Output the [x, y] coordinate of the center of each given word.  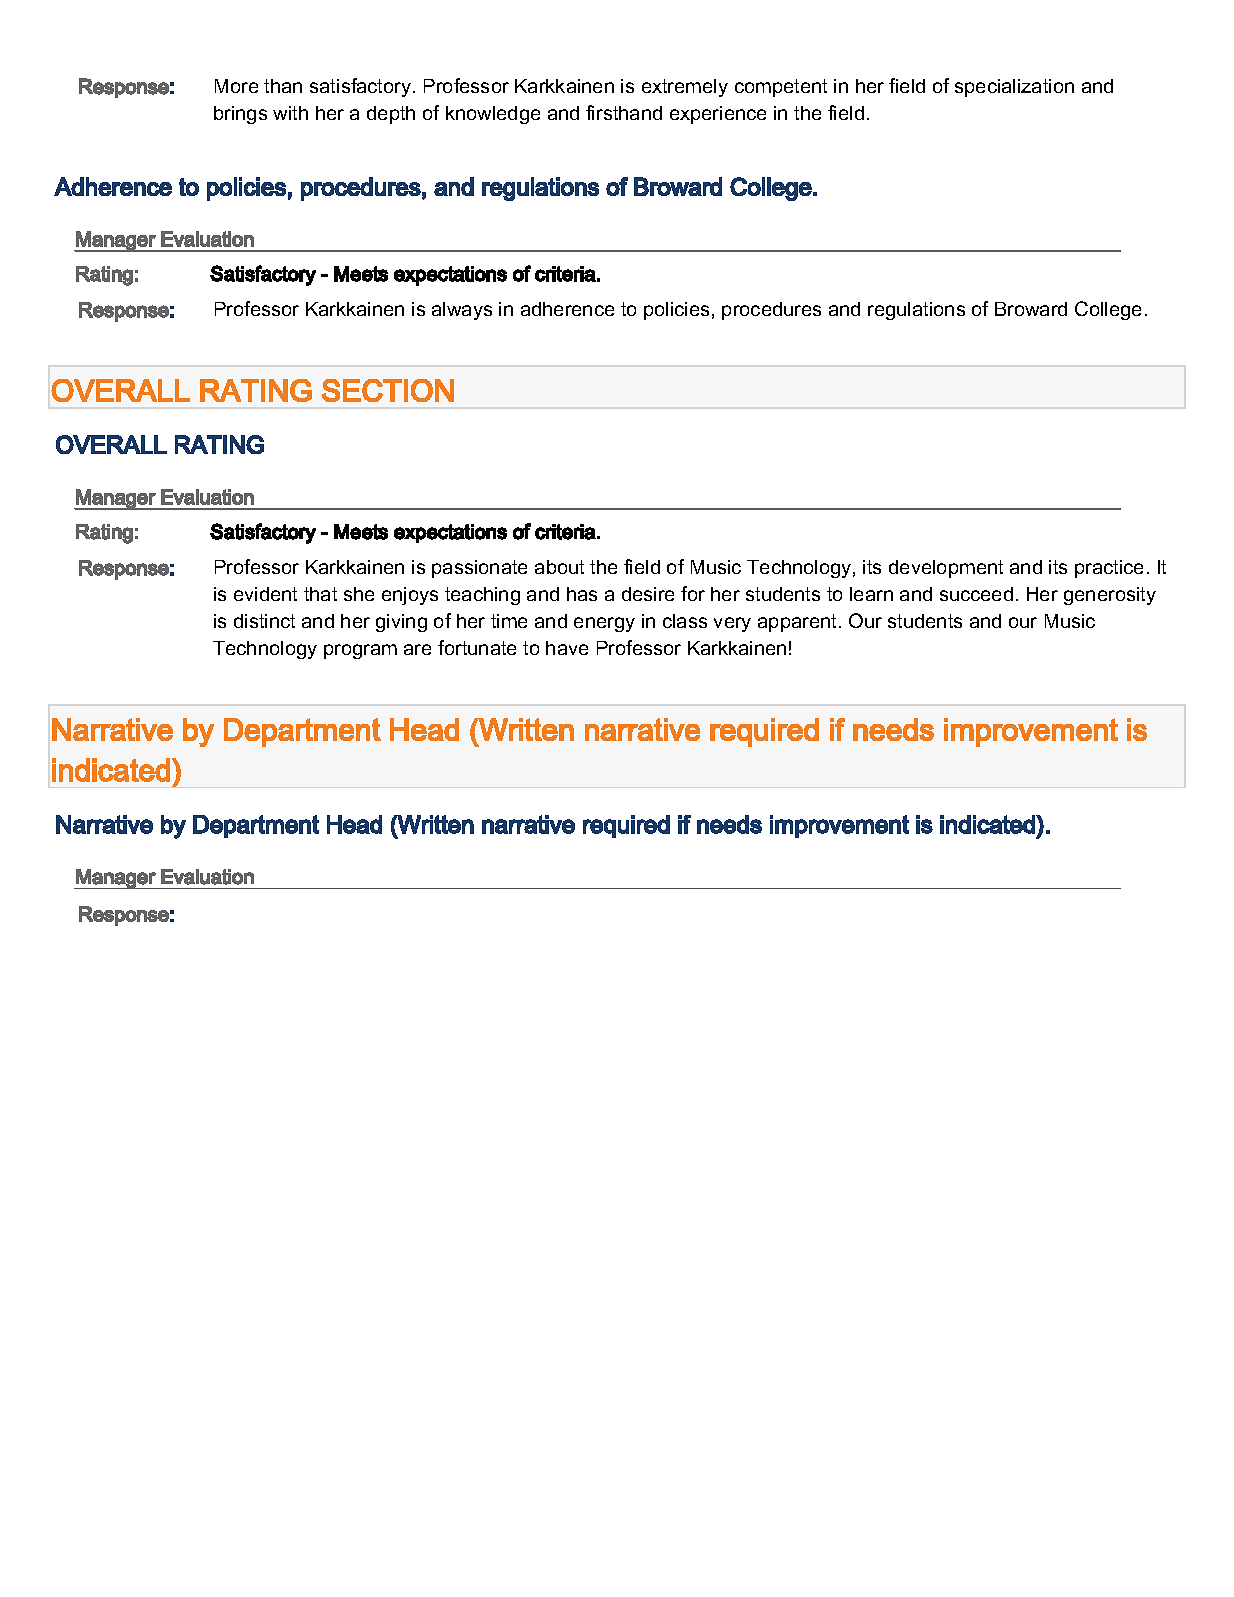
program [360, 651]
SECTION [388, 390]
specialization [1014, 88]
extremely [685, 88]
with [290, 113]
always [462, 311]
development [946, 569]
